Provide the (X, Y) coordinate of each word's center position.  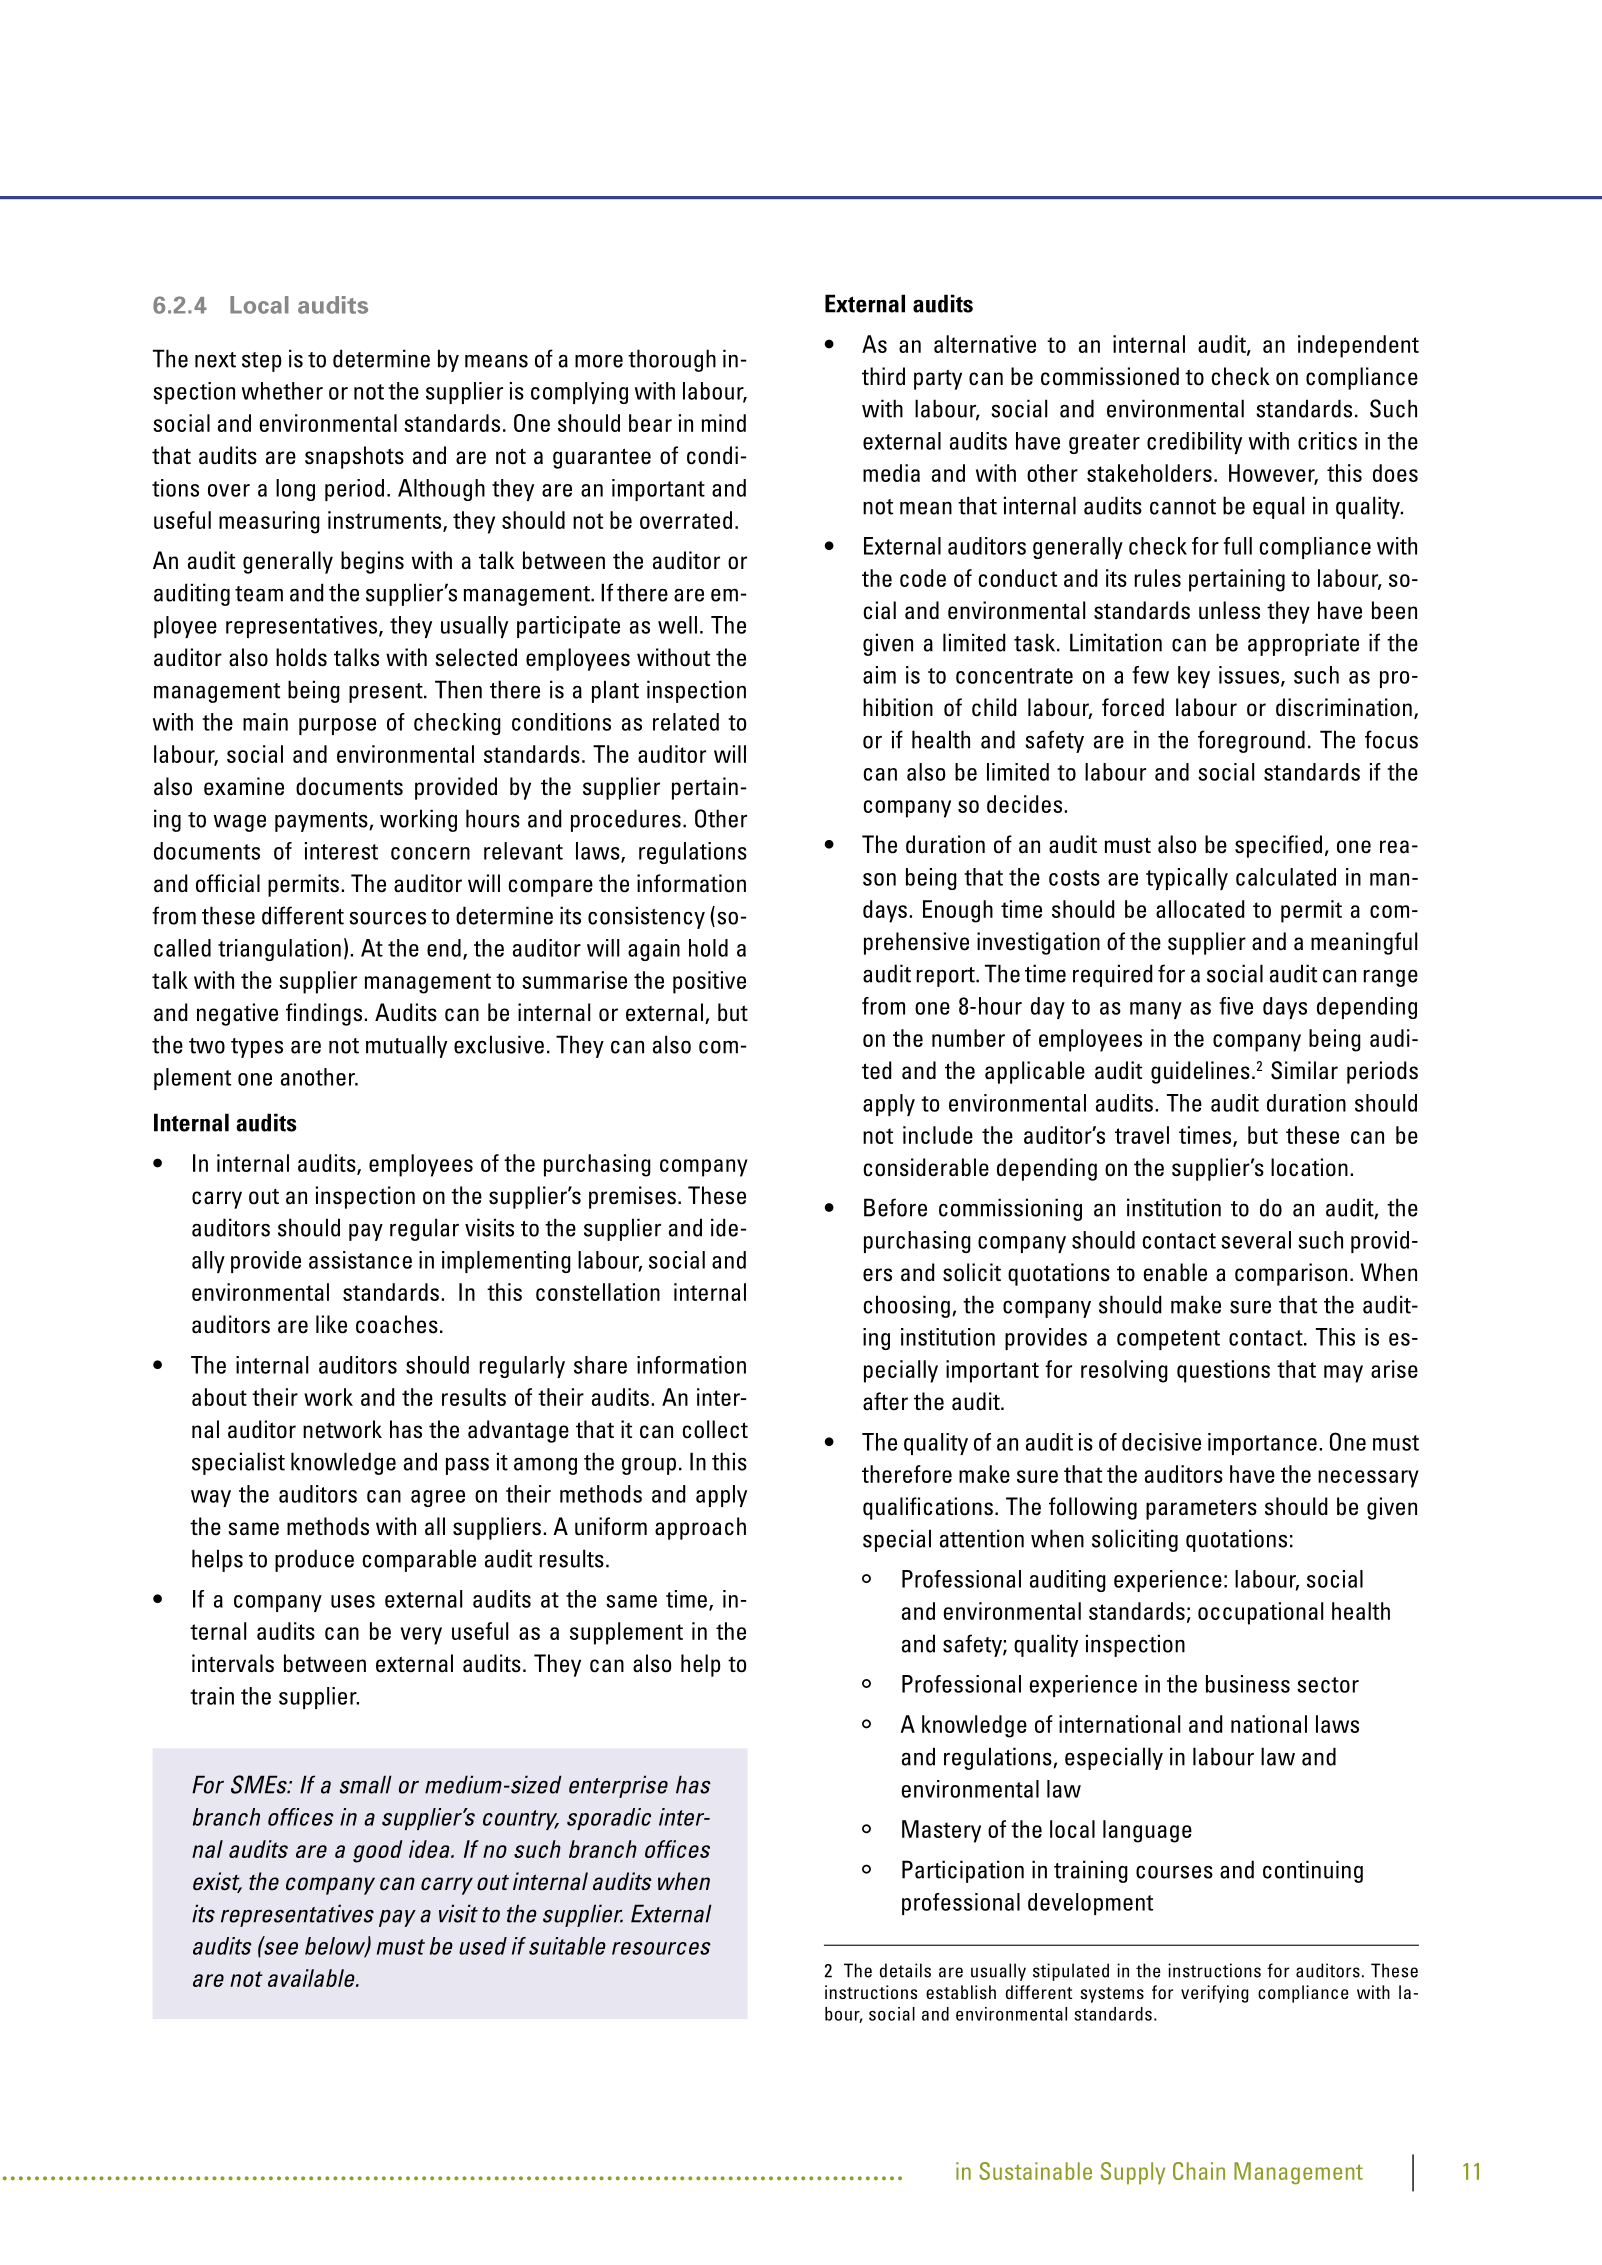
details (905, 1970)
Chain (1199, 2171)
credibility (1194, 443)
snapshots (354, 457)
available (312, 1978)
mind (724, 423)
